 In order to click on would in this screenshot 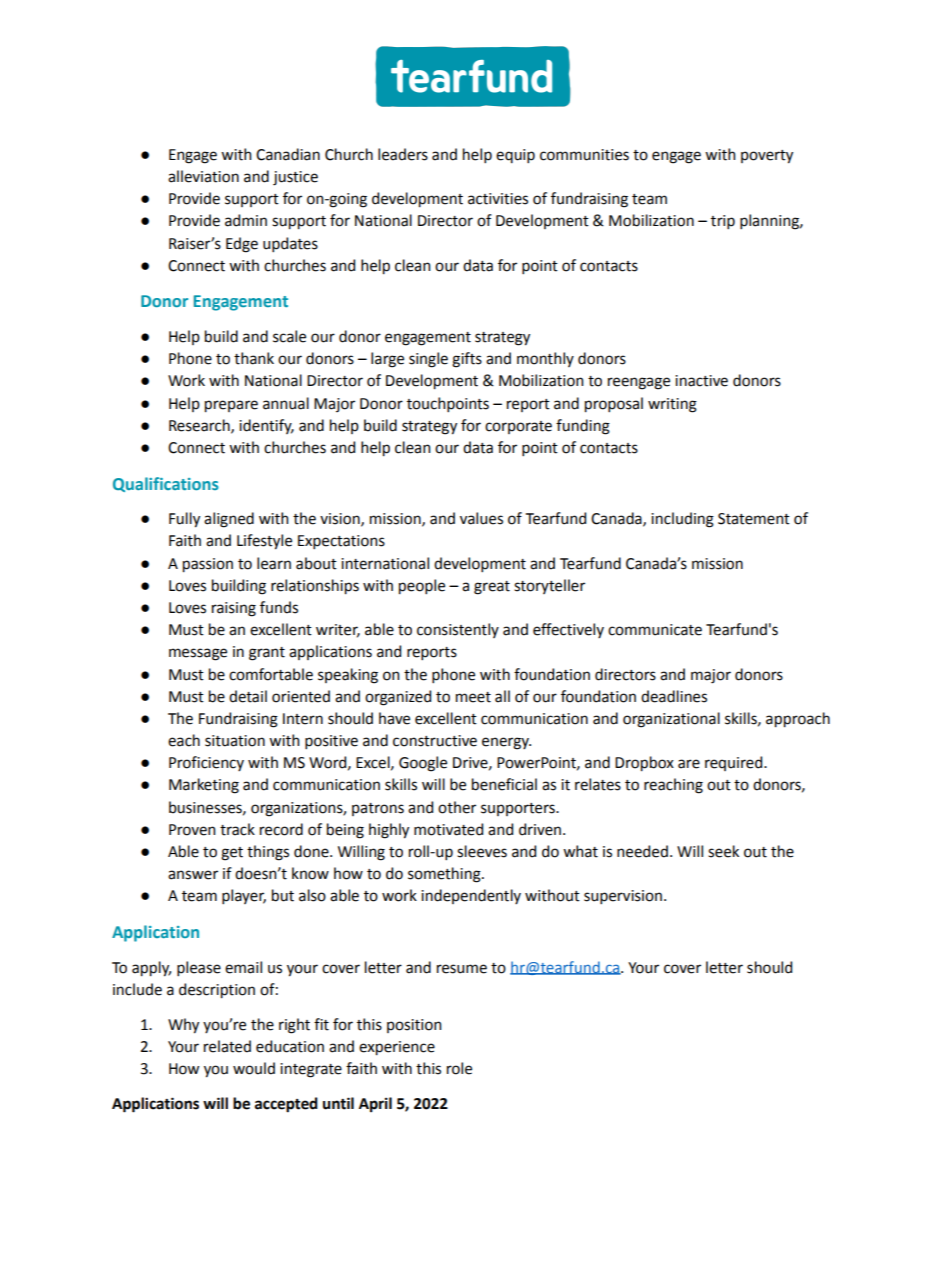, I will do `click(254, 1068)`.
